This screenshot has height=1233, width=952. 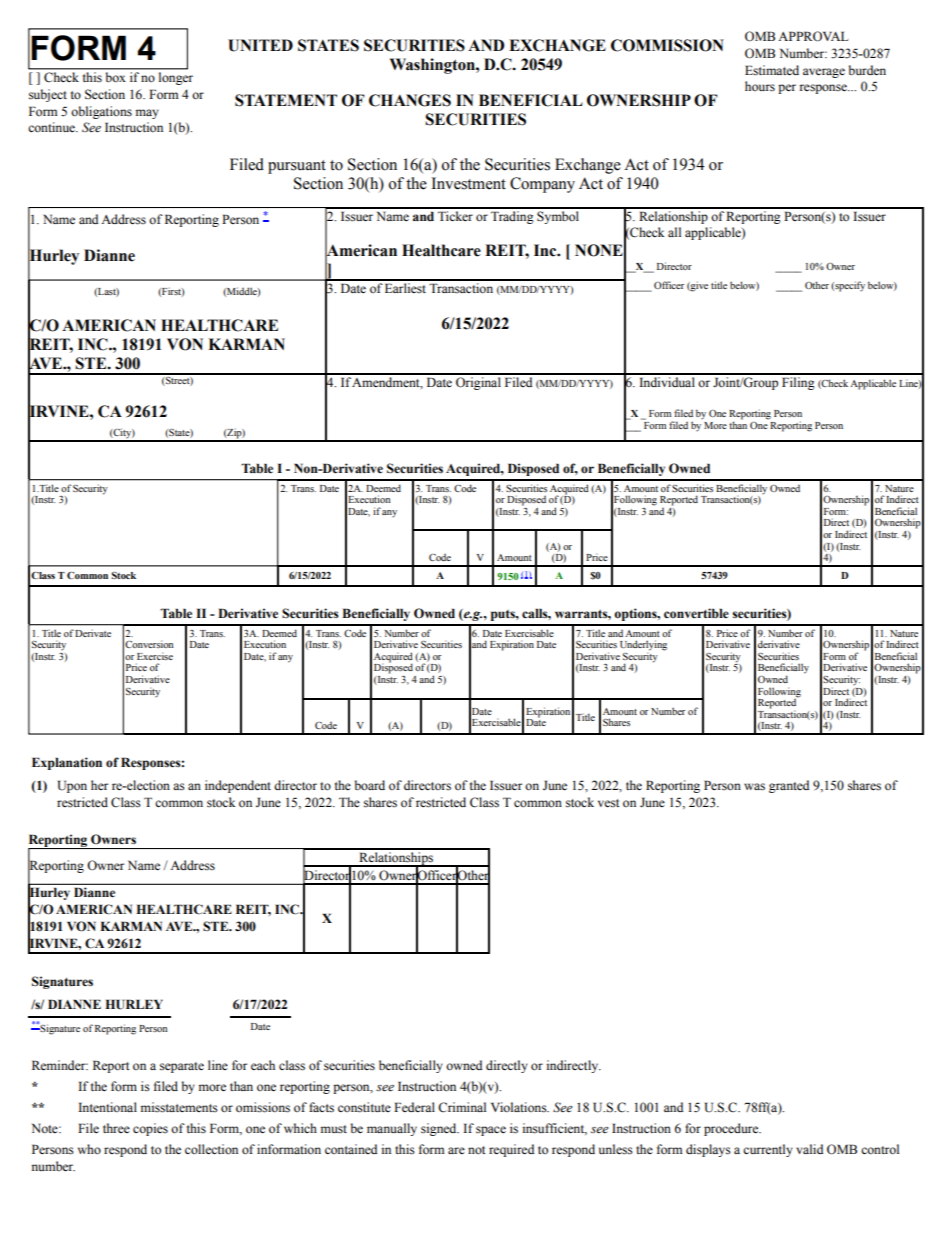 I want to click on Underlying, so click(x=643, y=646).
